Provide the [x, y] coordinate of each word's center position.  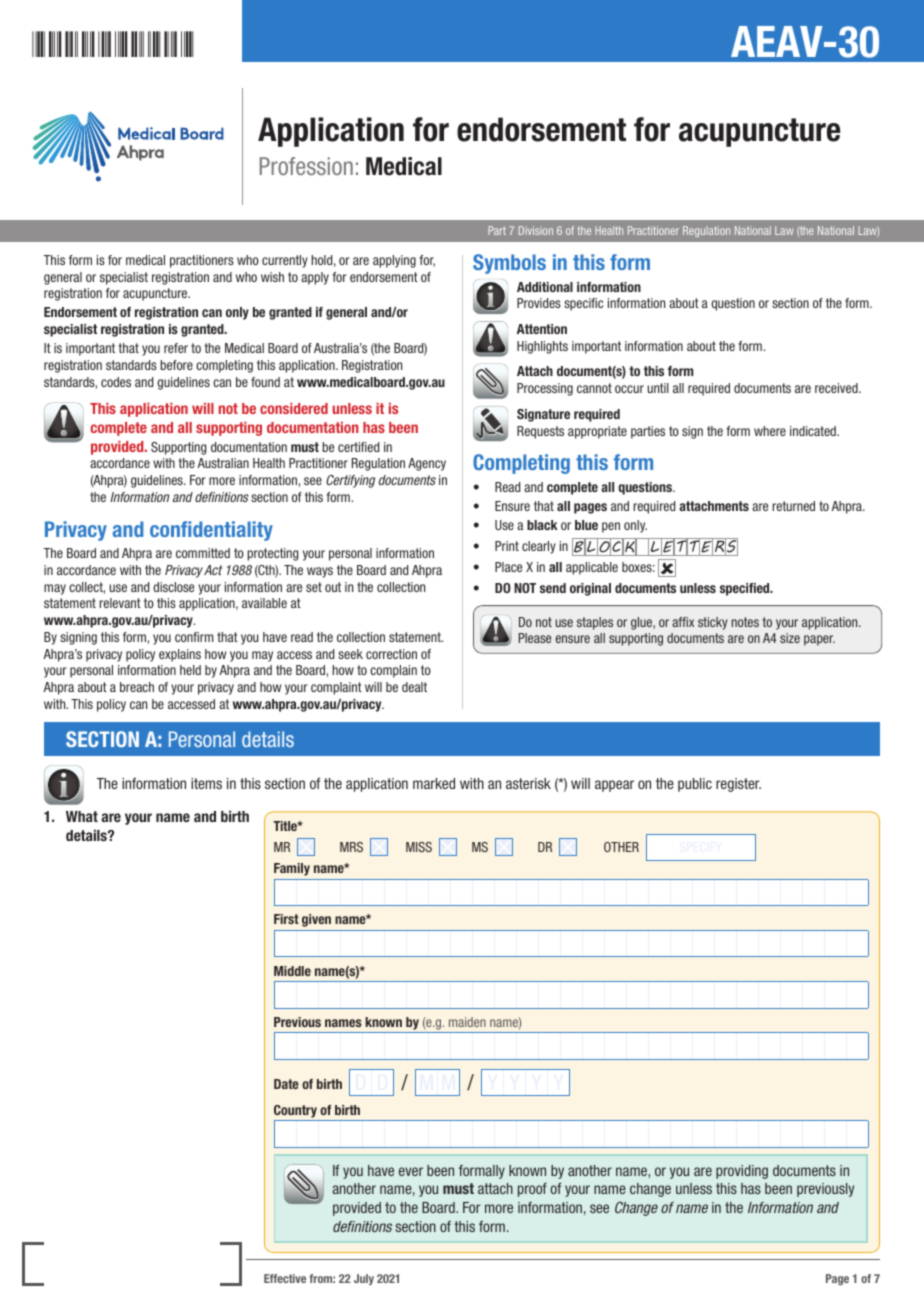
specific [583, 304]
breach [137, 687]
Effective [285, 1278]
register [738, 785]
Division [536, 230]
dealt [414, 687]
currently [285, 261]
